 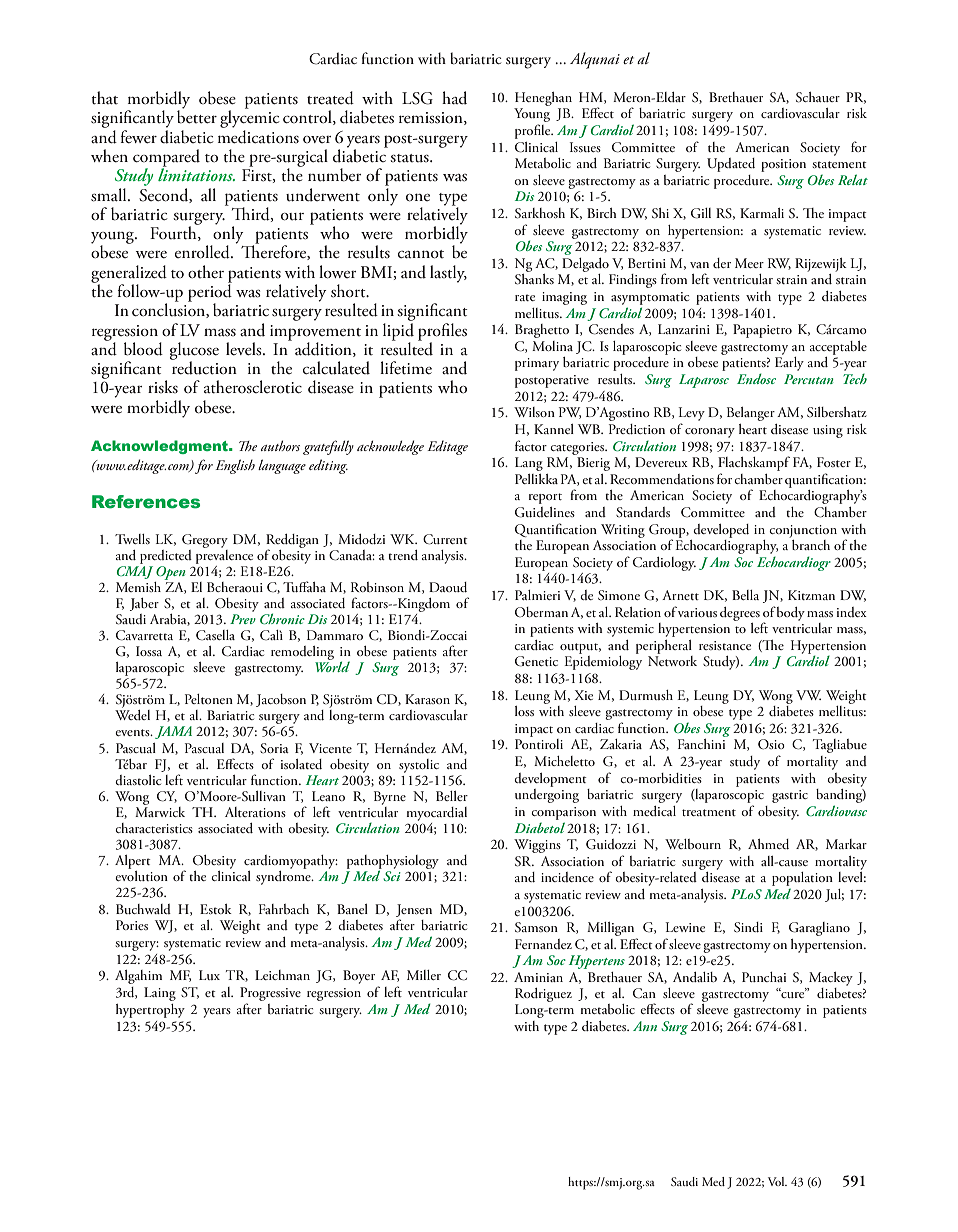 What do you see at coordinates (783, 165) in the page?
I see `position` at bounding box center [783, 165].
